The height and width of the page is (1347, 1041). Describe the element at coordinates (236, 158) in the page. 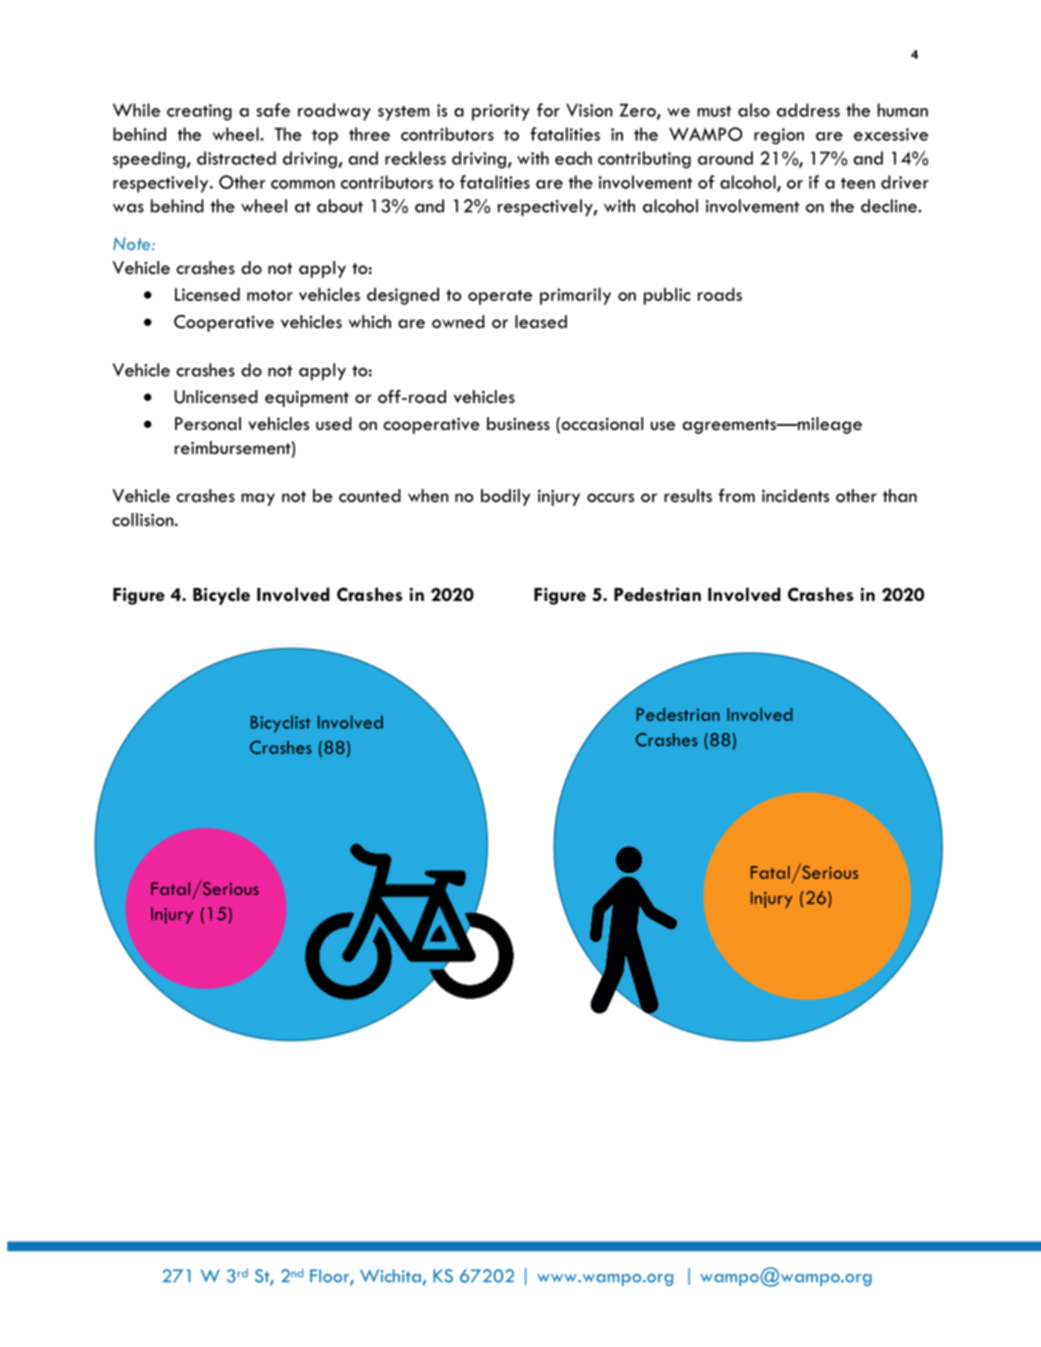

I see `distracted` at that location.
